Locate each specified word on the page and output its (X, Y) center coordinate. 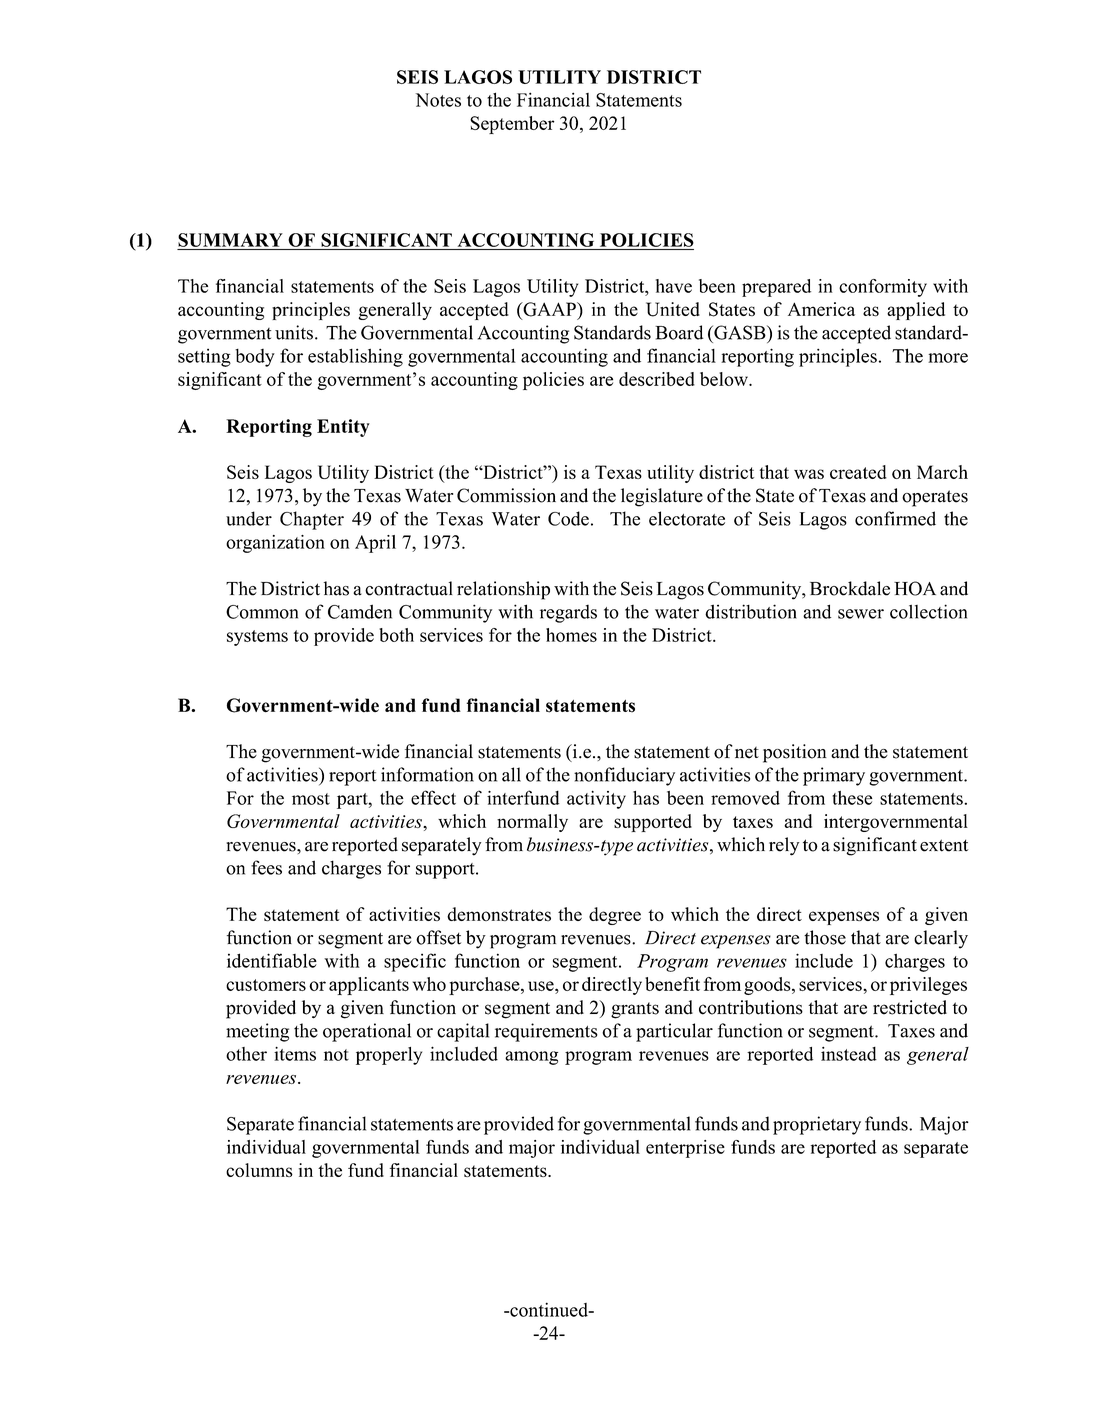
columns (259, 1170)
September (512, 125)
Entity (343, 428)
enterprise (685, 1149)
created (858, 472)
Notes (438, 100)
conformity (883, 288)
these (852, 798)
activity (596, 800)
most (311, 799)
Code (568, 518)
